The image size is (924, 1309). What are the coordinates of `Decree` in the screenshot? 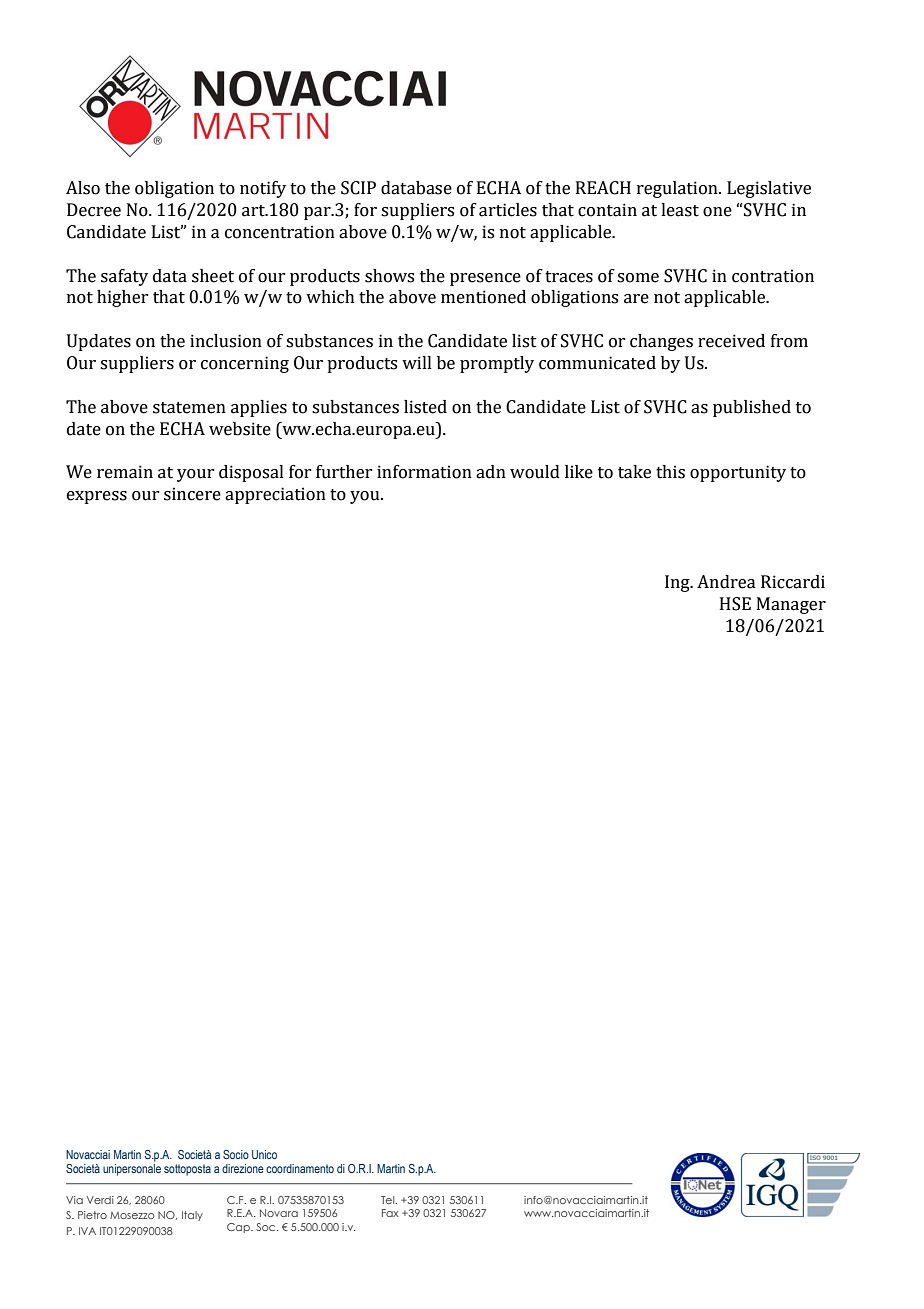 It's located at (94, 210).
